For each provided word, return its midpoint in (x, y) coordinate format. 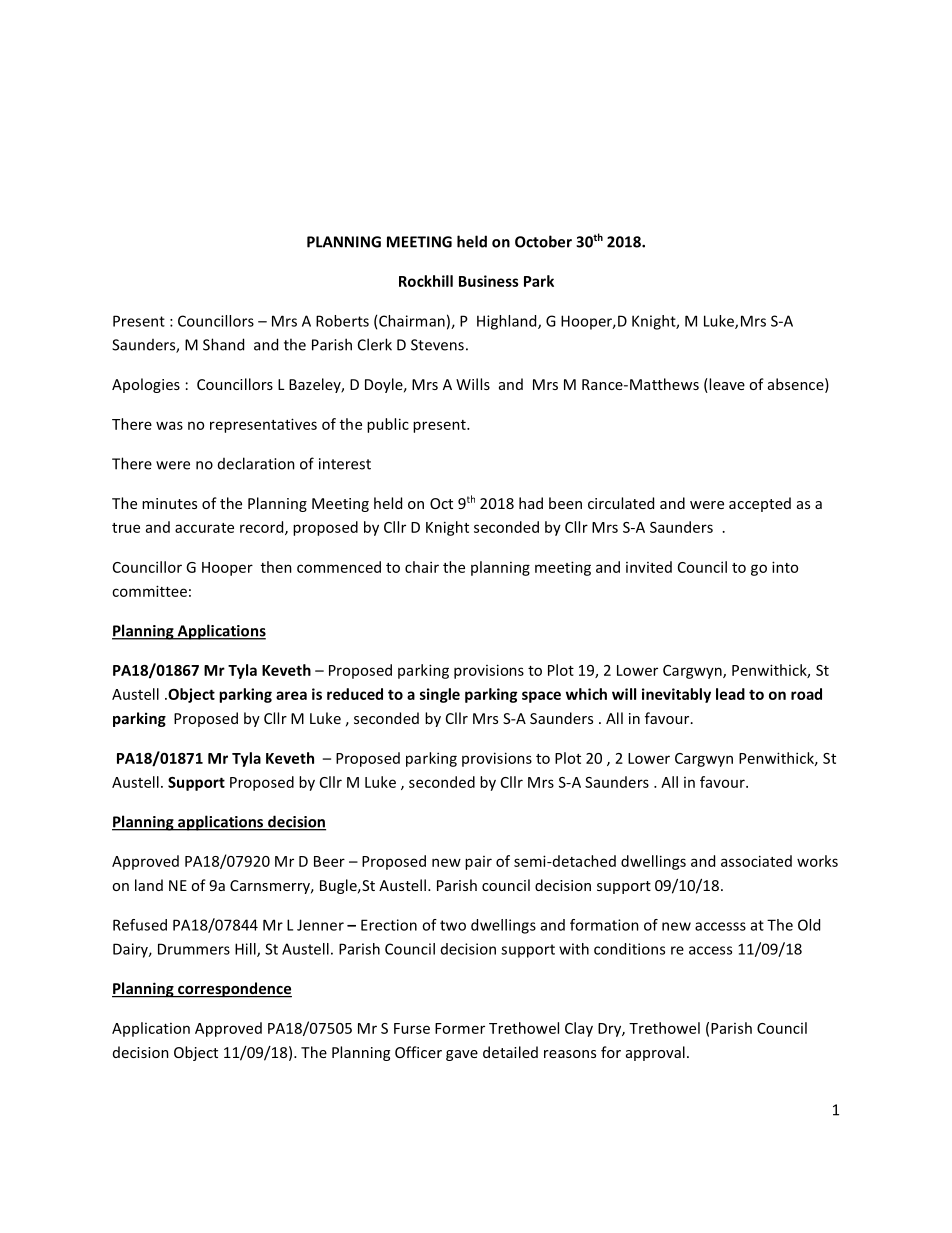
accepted (760, 504)
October (543, 241)
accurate (204, 528)
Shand (223, 344)
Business (489, 281)
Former (460, 1028)
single (440, 695)
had (531, 503)
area (291, 695)
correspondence (234, 990)
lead (730, 694)
